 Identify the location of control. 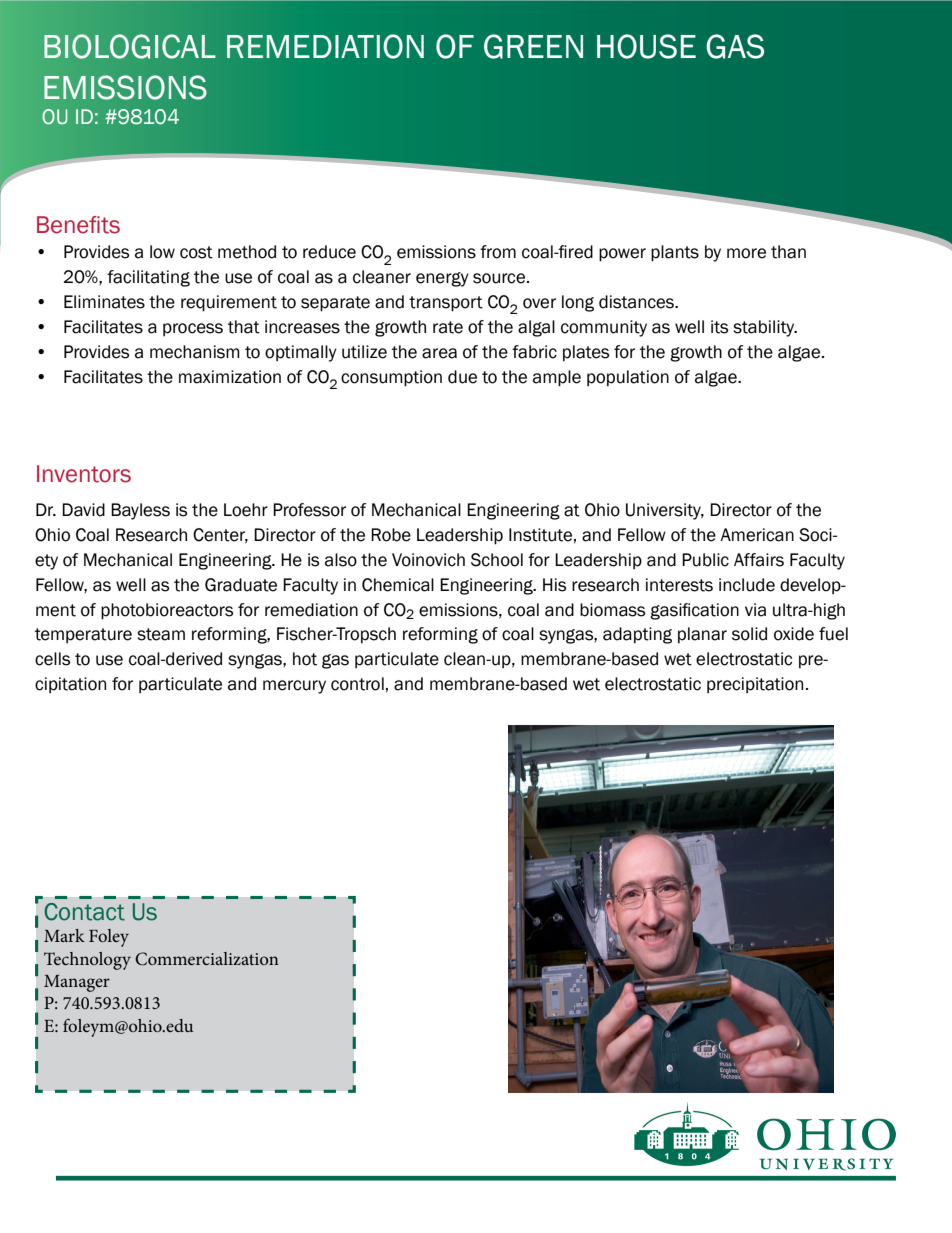
(357, 684).
